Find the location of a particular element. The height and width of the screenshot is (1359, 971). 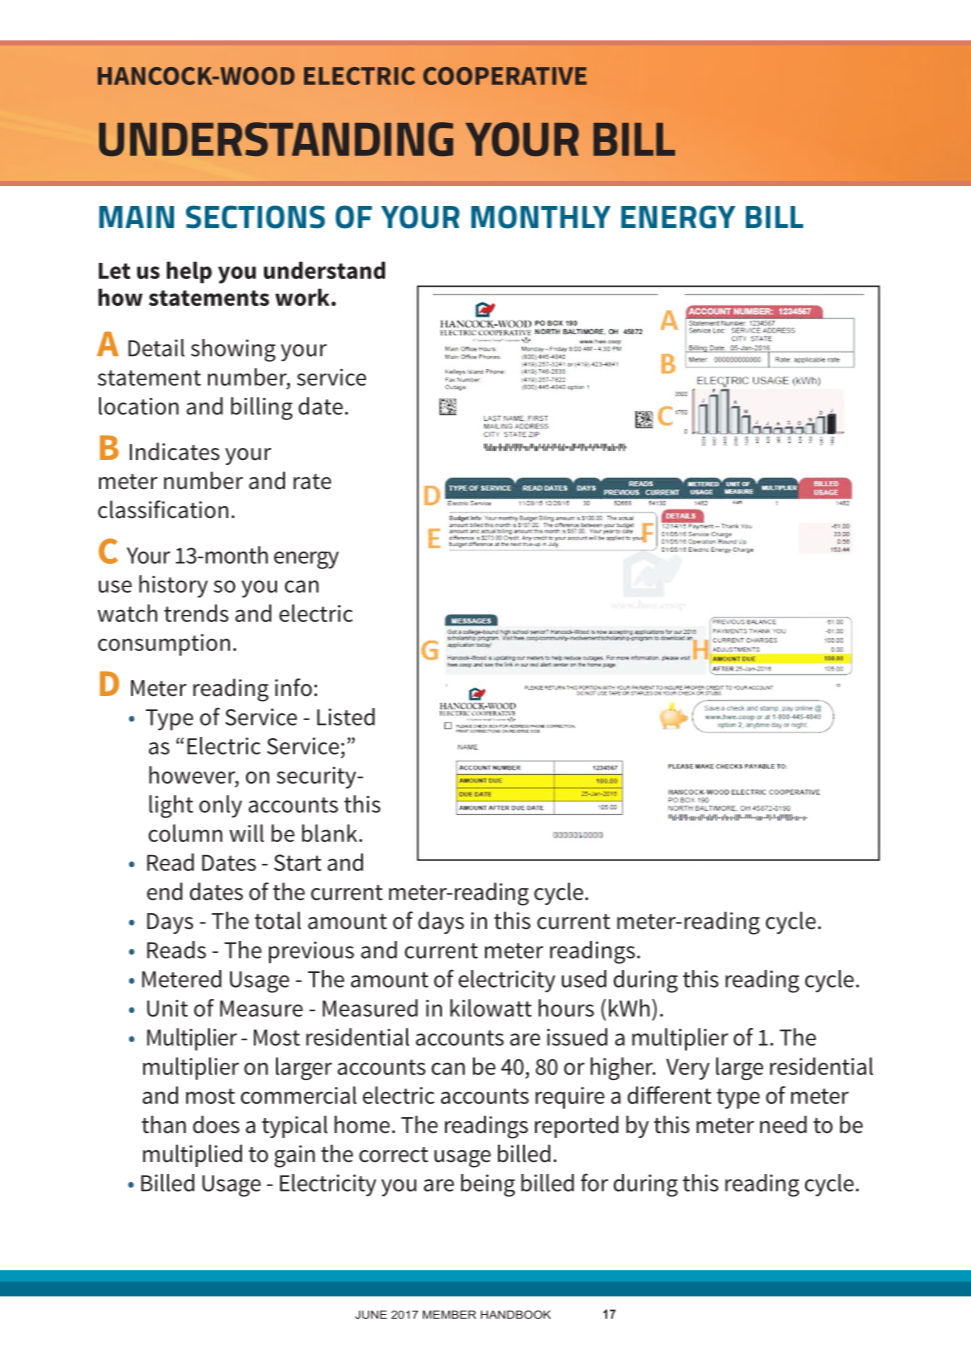

multiplied is located at coordinates (192, 1155).
